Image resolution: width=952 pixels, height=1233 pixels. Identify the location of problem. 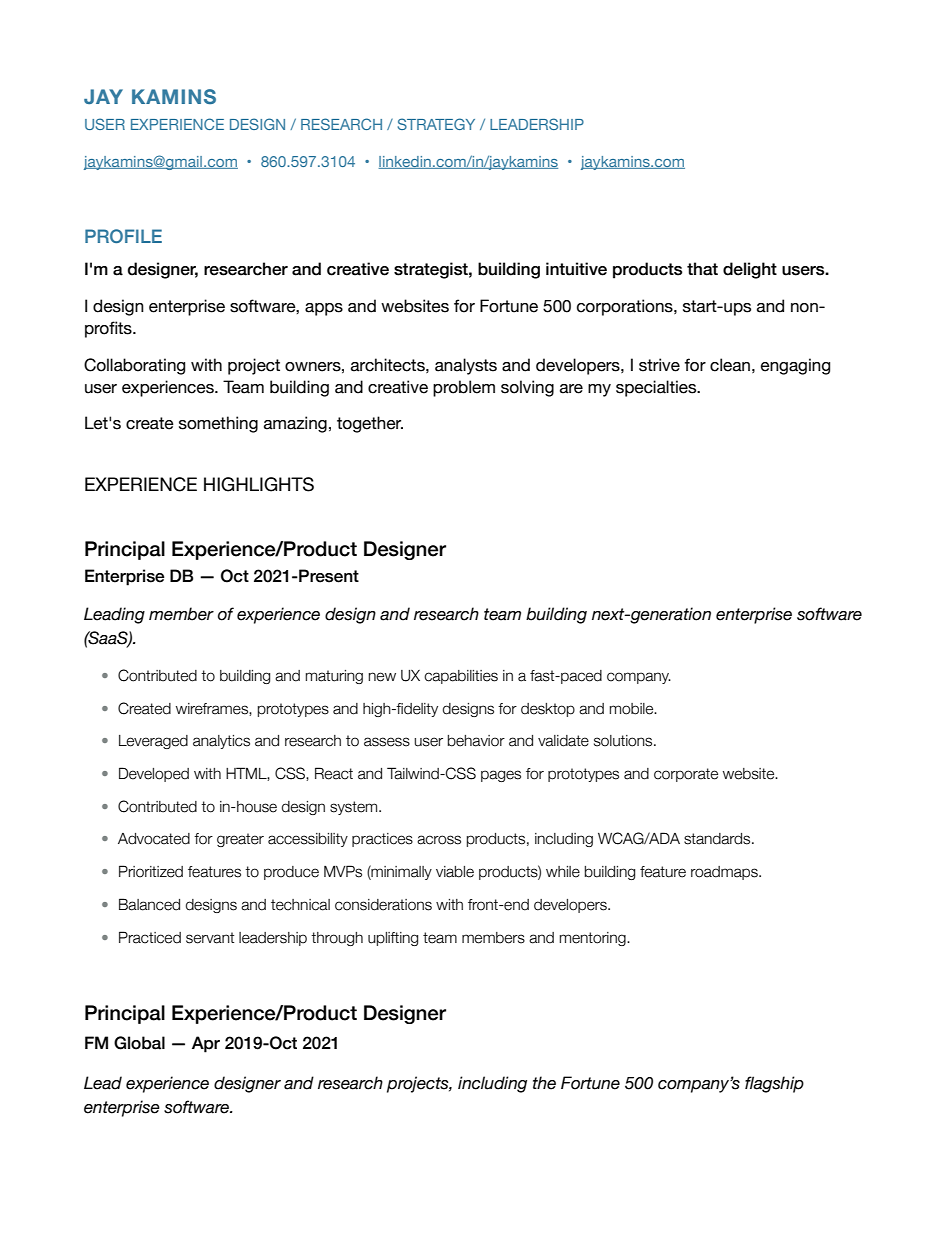
(464, 388).
